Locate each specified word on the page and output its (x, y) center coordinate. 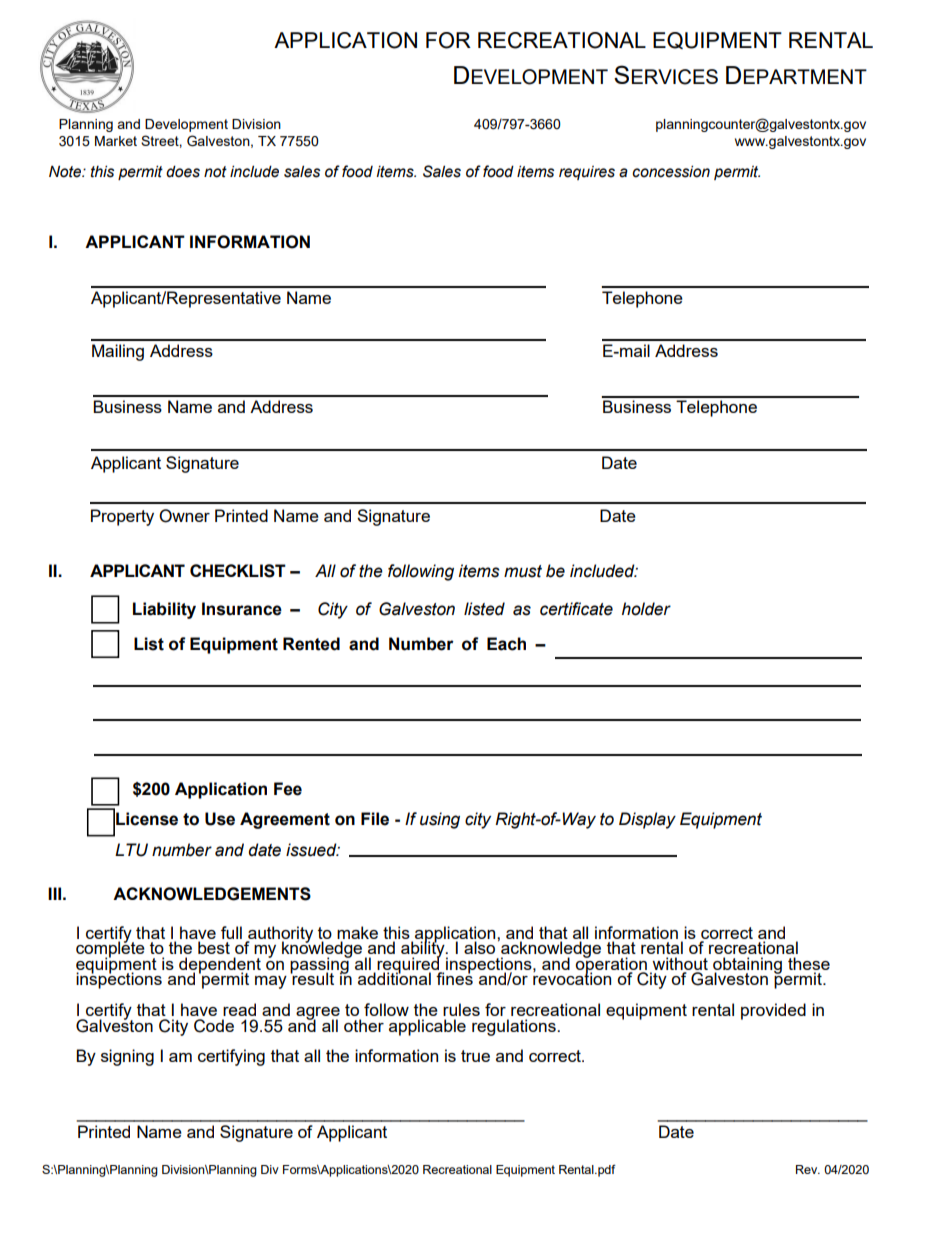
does (183, 171)
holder (646, 609)
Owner (184, 516)
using (440, 820)
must (523, 571)
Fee (288, 789)
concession (671, 171)
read (239, 1009)
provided (773, 1011)
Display (647, 820)
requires (587, 173)
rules (461, 1009)
